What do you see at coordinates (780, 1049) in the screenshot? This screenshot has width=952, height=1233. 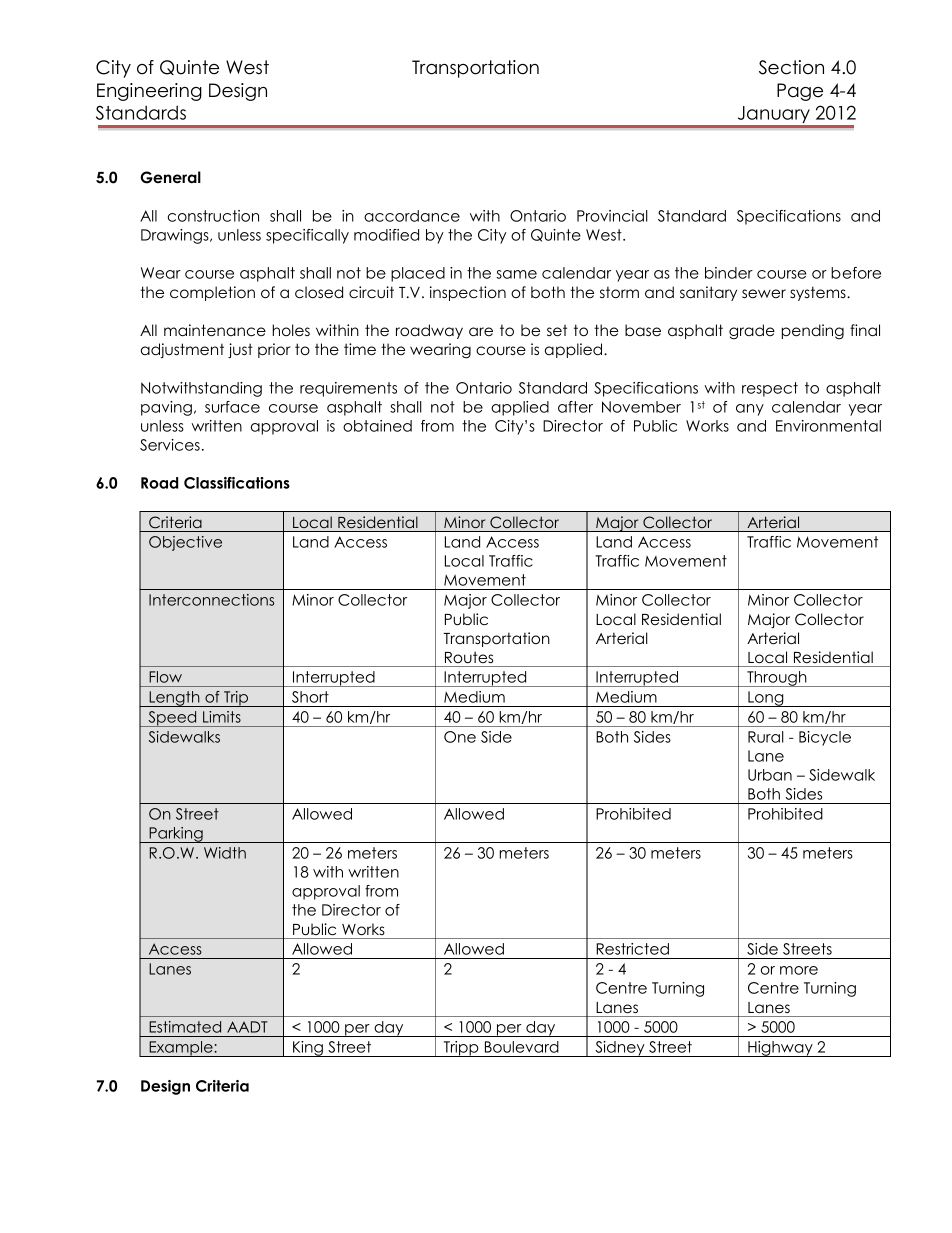 I see `Highway` at bounding box center [780, 1049].
